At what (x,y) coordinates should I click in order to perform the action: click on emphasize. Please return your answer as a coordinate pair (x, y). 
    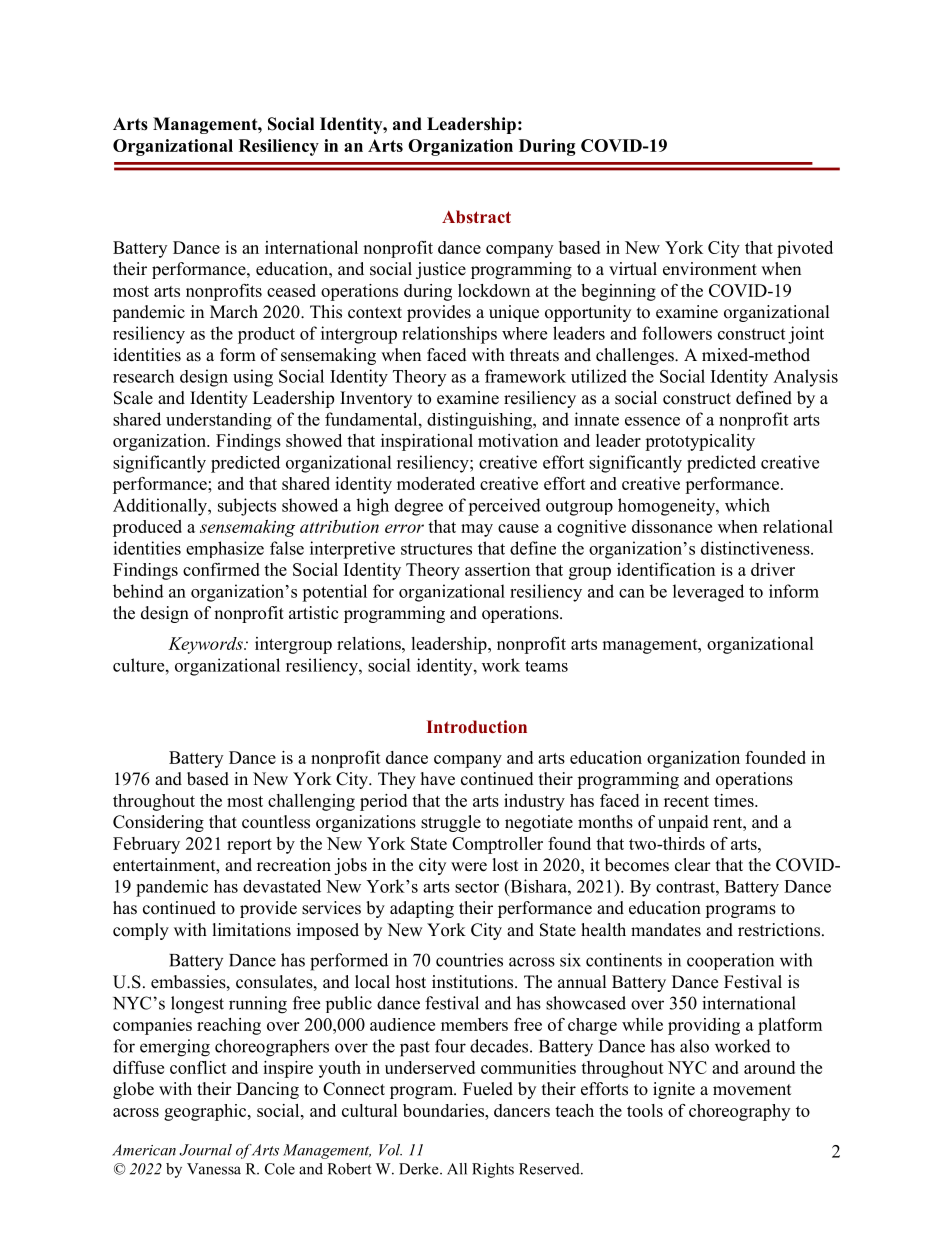
    Looking at the image, I should click on (225, 549).
